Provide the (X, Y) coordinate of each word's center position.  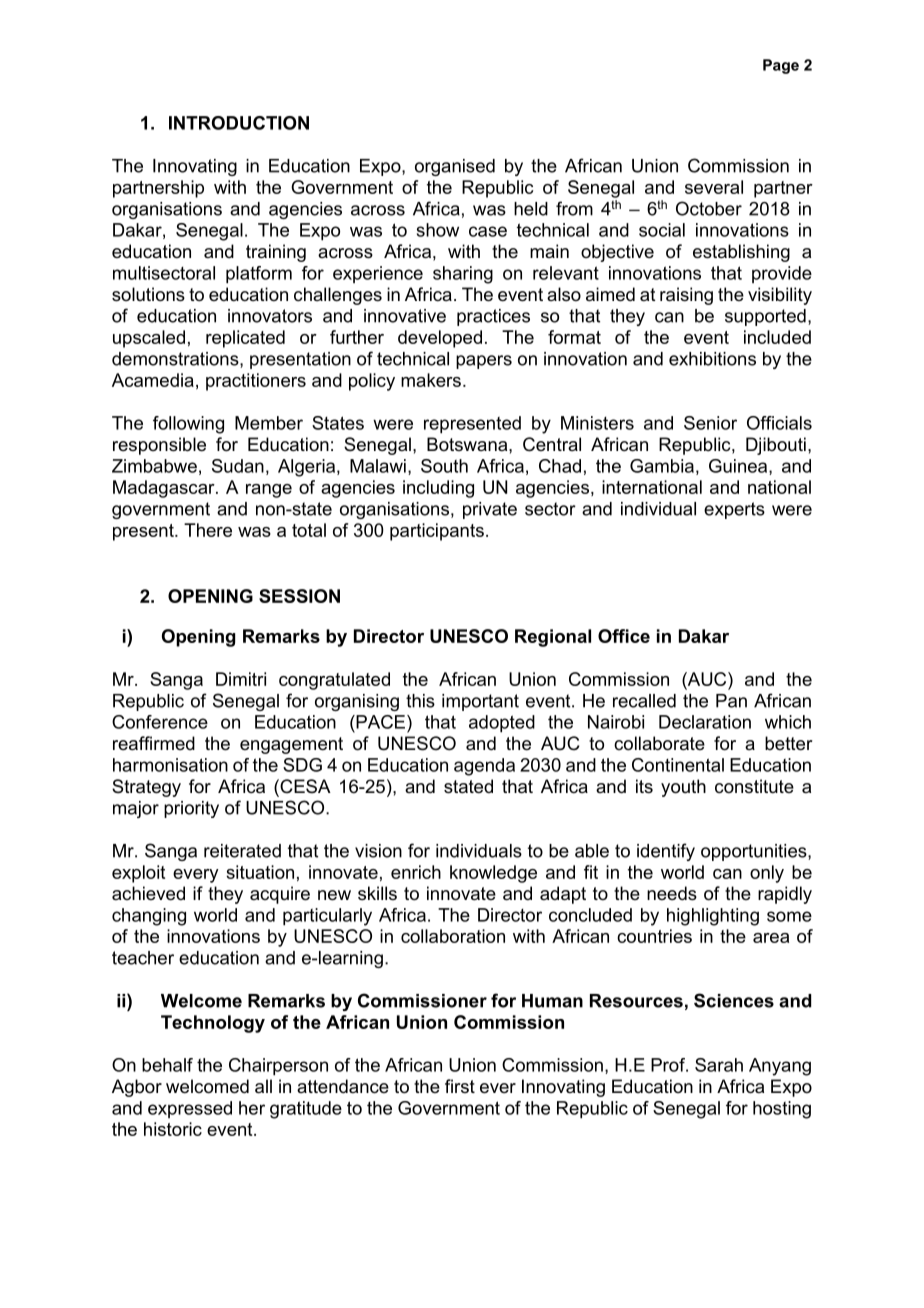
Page (781, 66)
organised (455, 167)
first (460, 1086)
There (208, 530)
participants (437, 532)
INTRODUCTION (239, 123)
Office (624, 636)
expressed (190, 1109)
